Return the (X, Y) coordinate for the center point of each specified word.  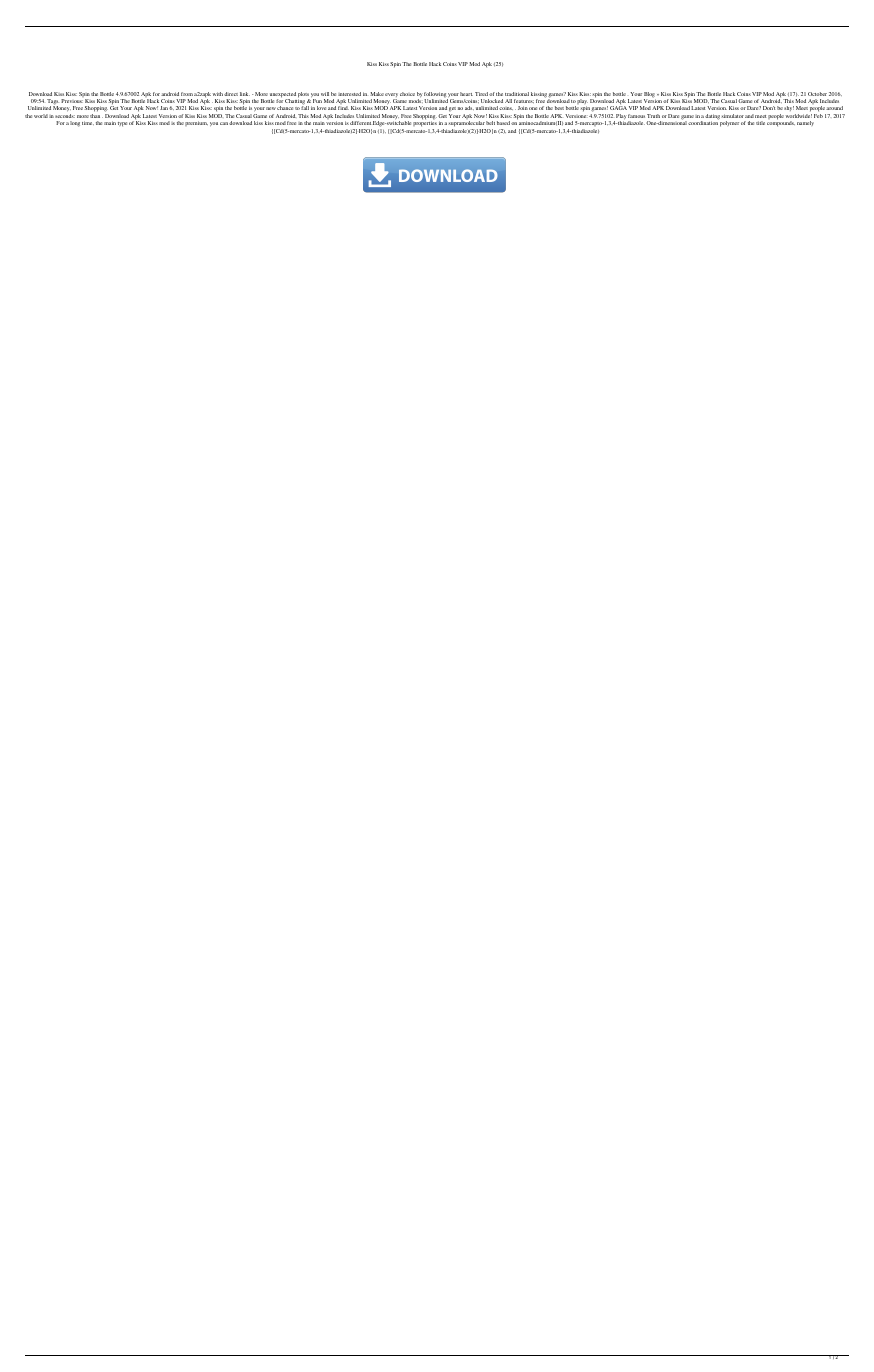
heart (466, 94)
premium (196, 123)
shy (789, 108)
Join (523, 108)
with (218, 94)
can (224, 123)
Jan (164, 108)
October (817, 94)
